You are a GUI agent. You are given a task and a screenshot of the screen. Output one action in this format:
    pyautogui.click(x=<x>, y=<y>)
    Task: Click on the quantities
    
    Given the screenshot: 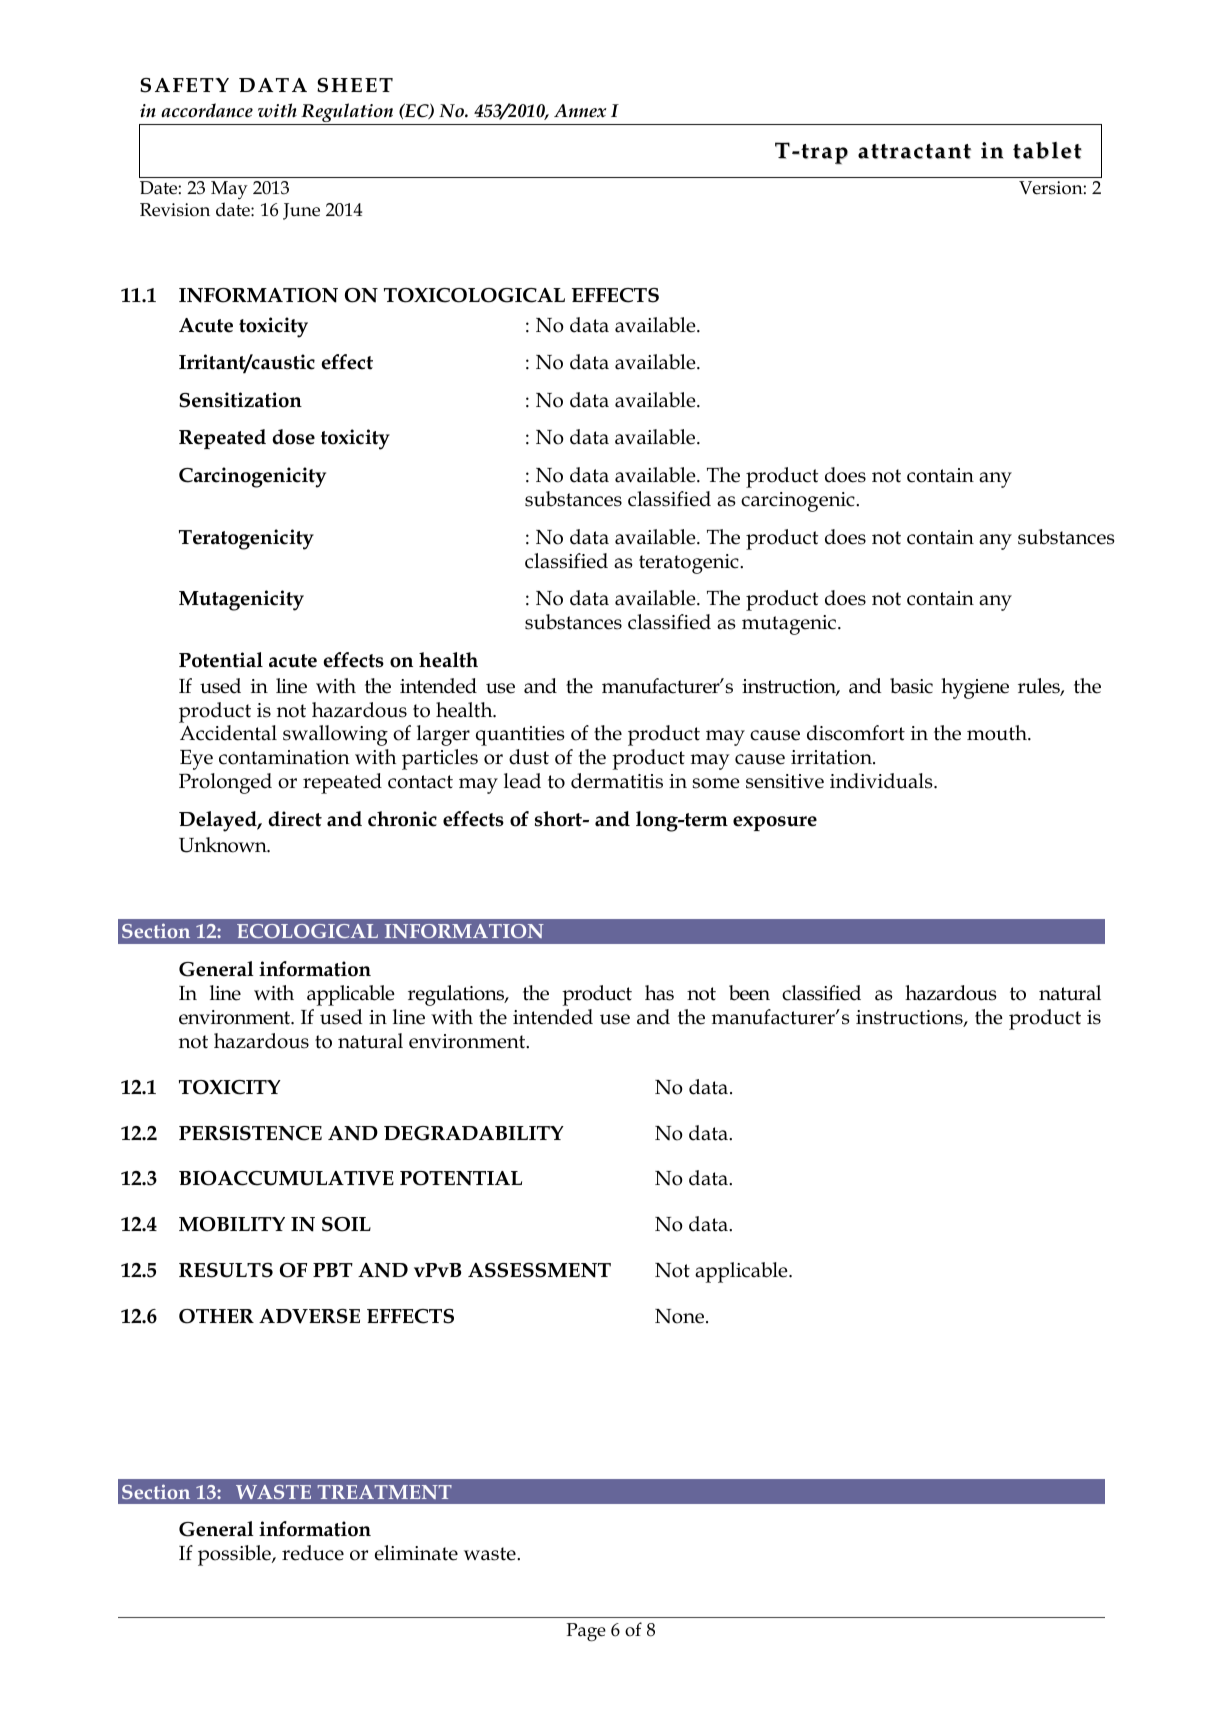 What is the action you would take?
    pyautogui.click(x=520, y=736)
